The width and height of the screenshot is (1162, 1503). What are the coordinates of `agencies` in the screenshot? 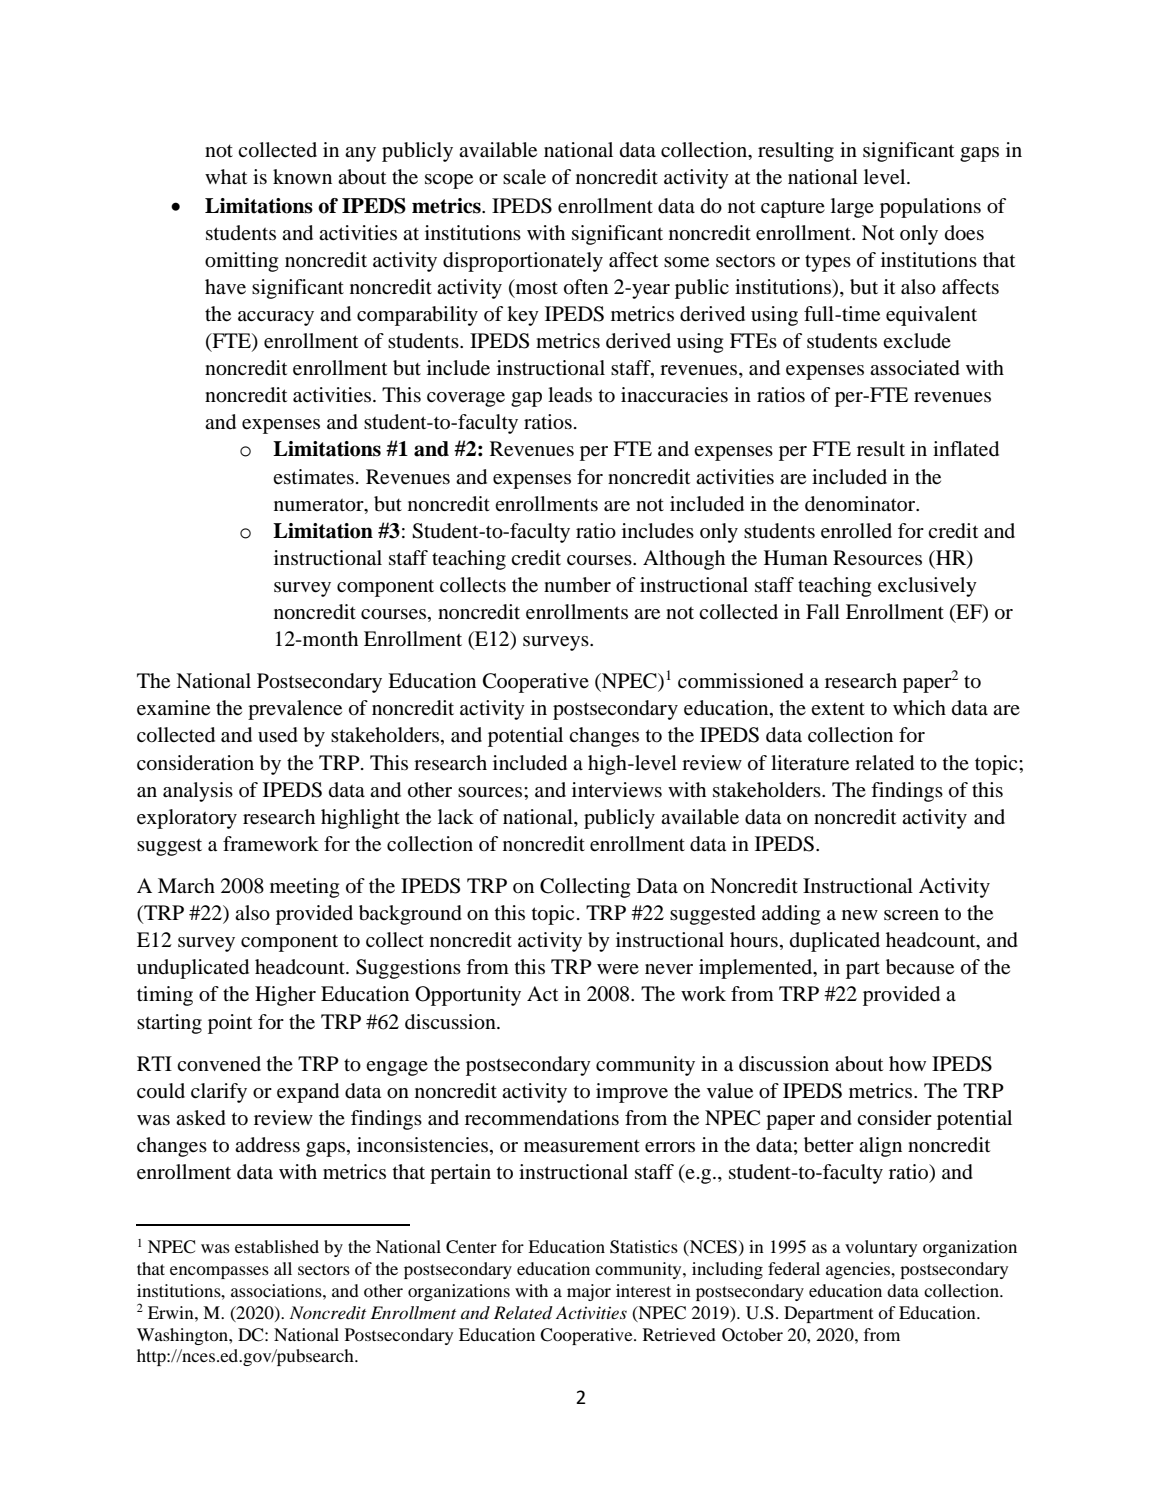 It's located at (859, 1270).
